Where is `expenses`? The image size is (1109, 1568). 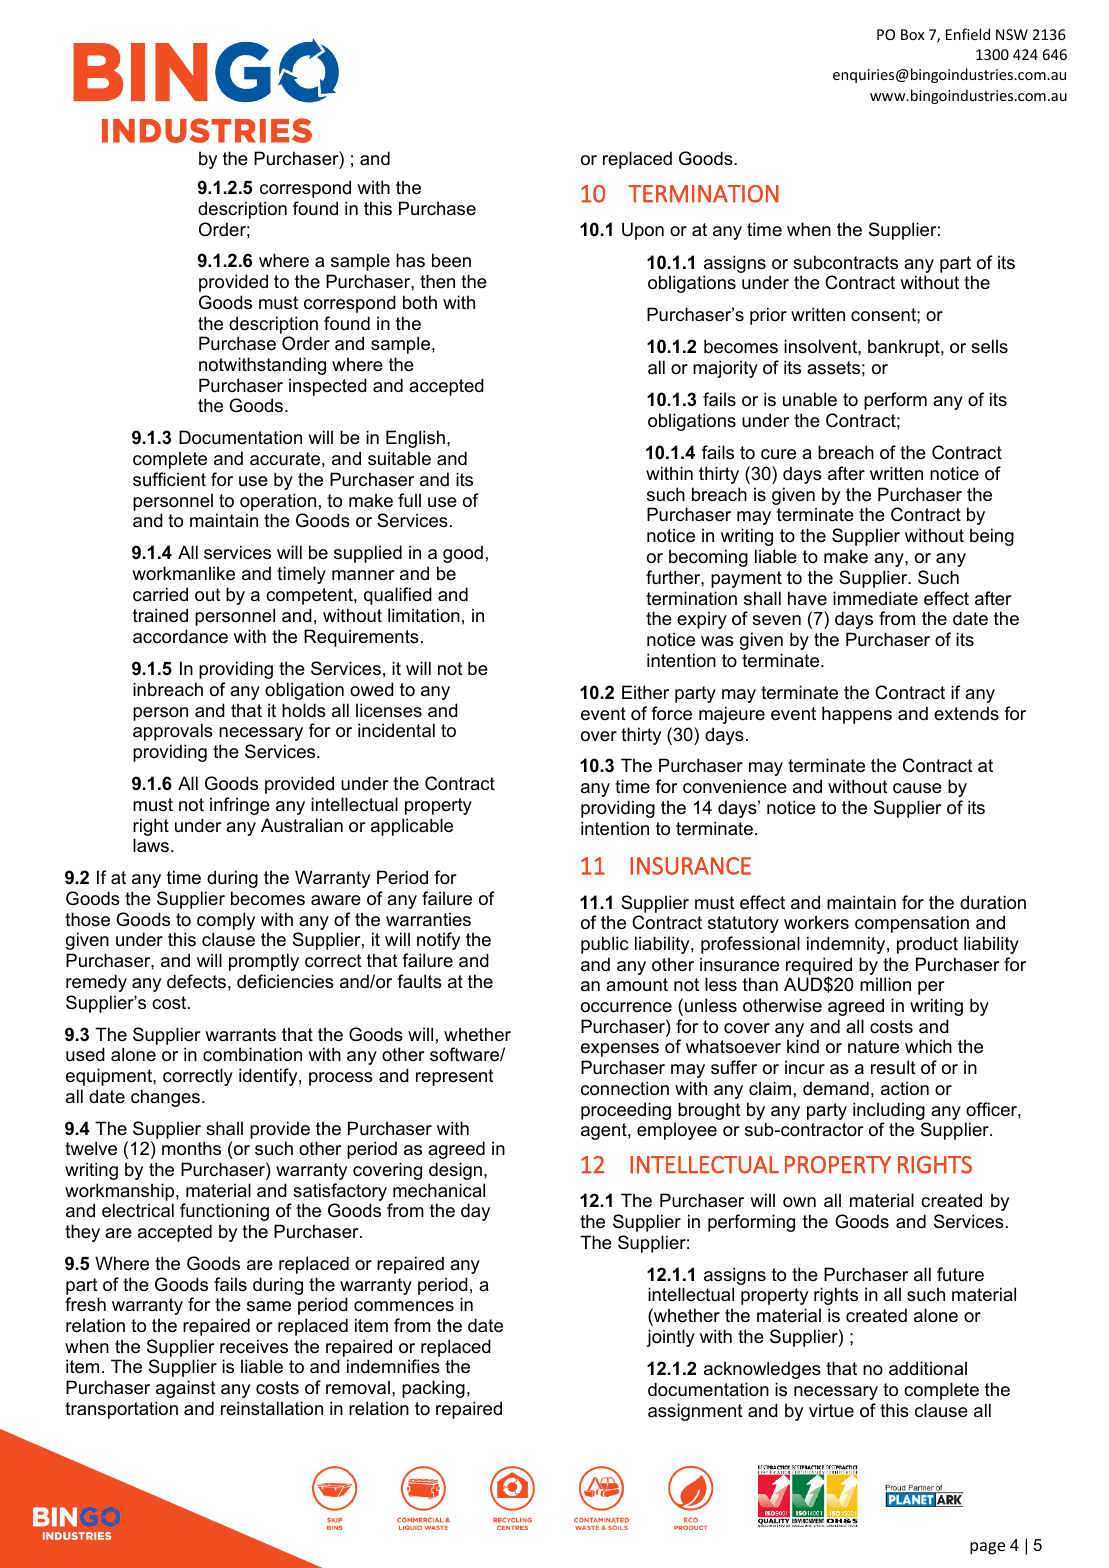 expenses is located at coordinates (620, 1050).
